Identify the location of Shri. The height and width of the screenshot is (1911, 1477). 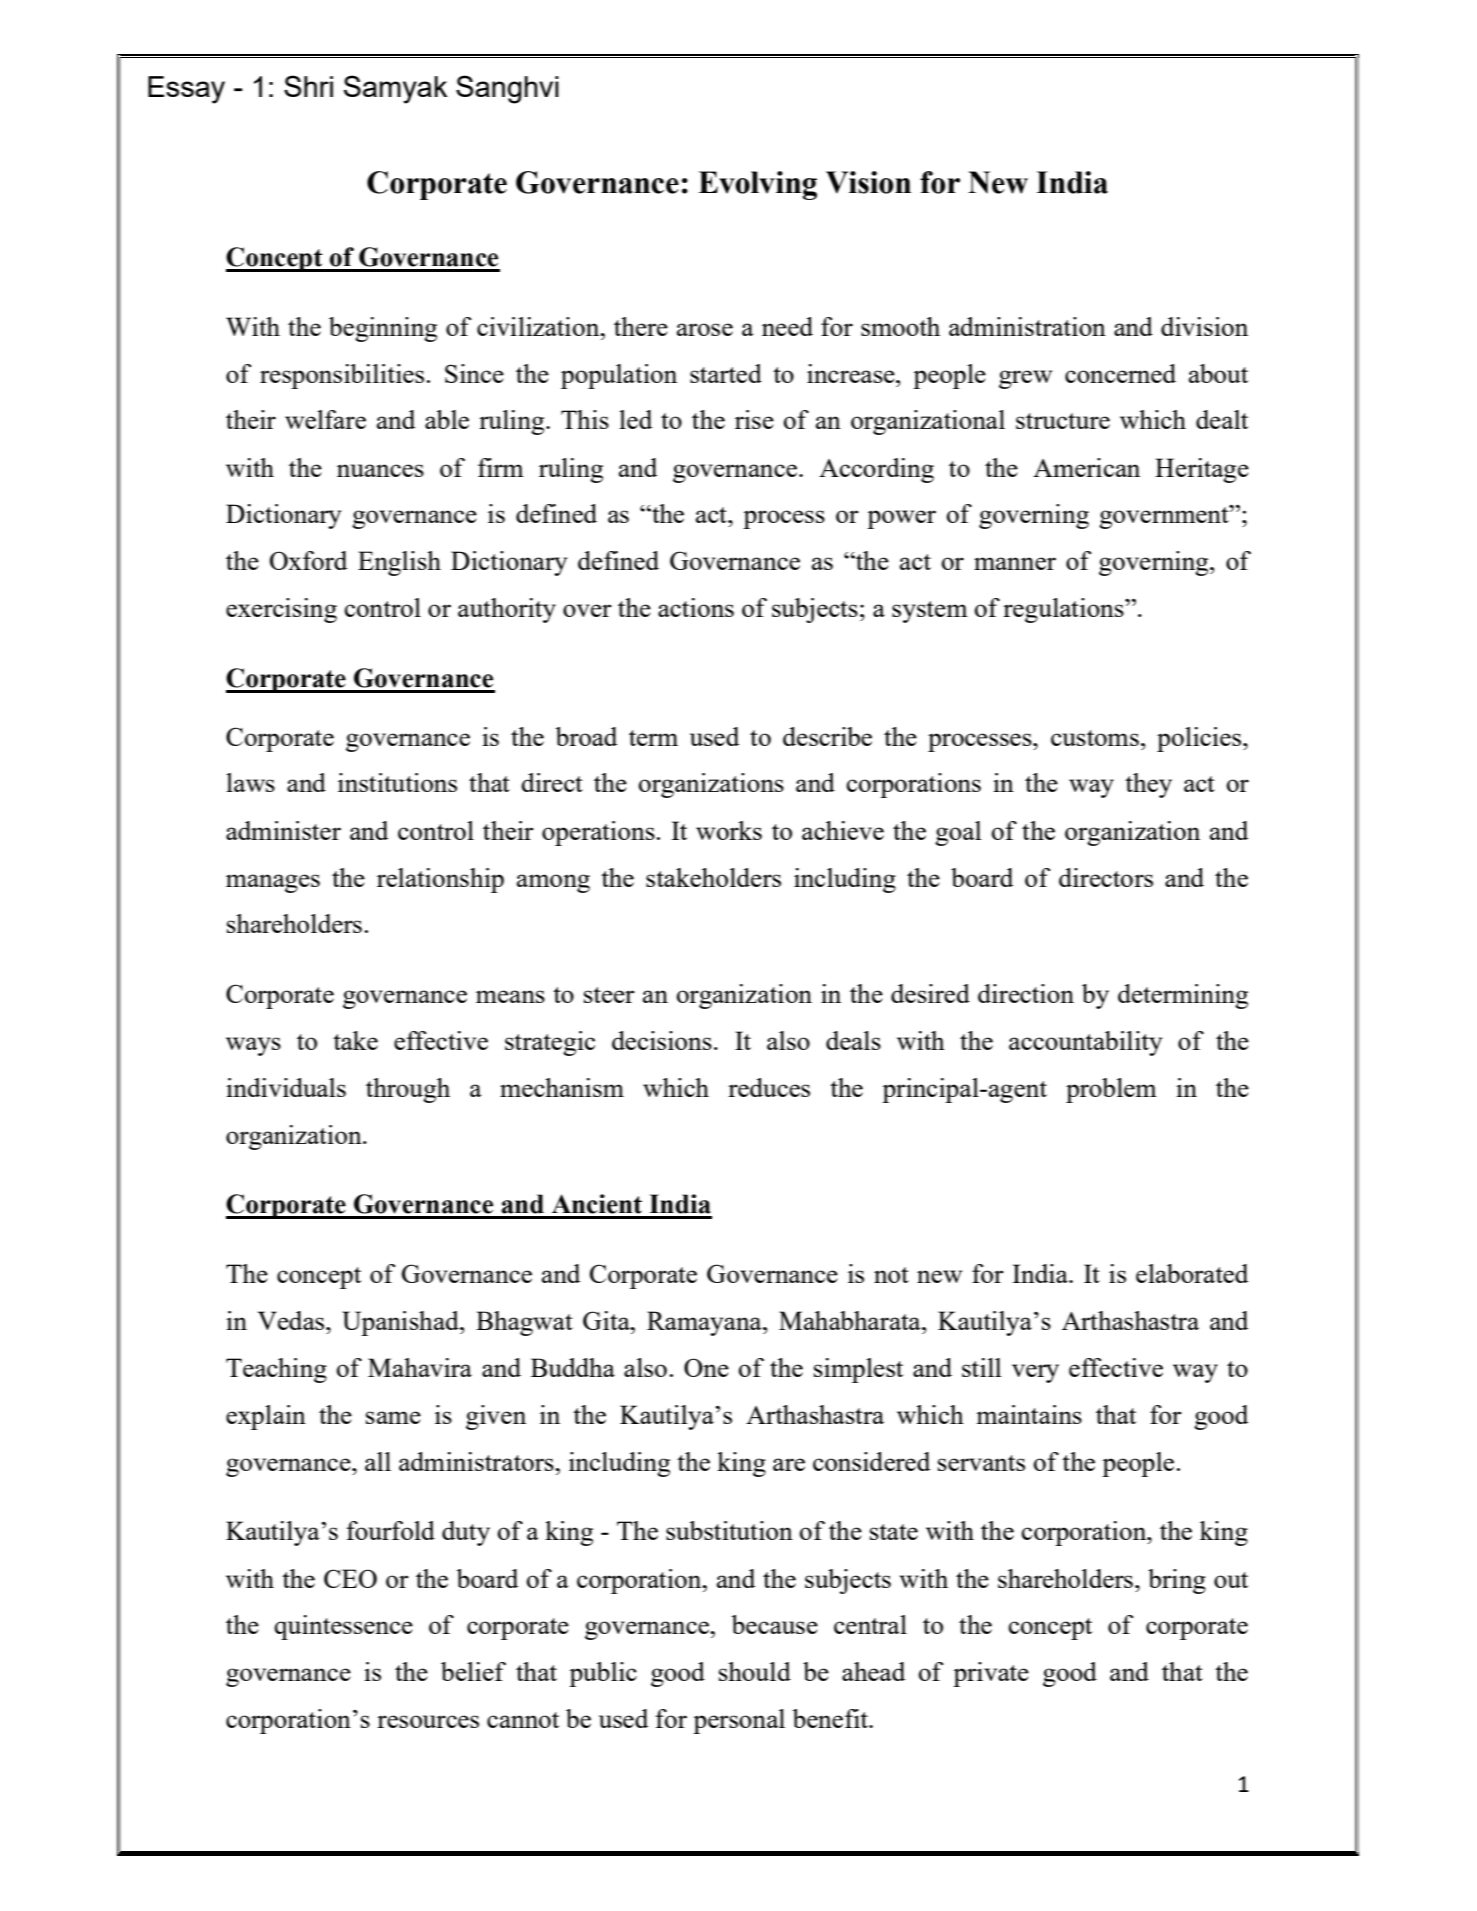
(308, 86).
